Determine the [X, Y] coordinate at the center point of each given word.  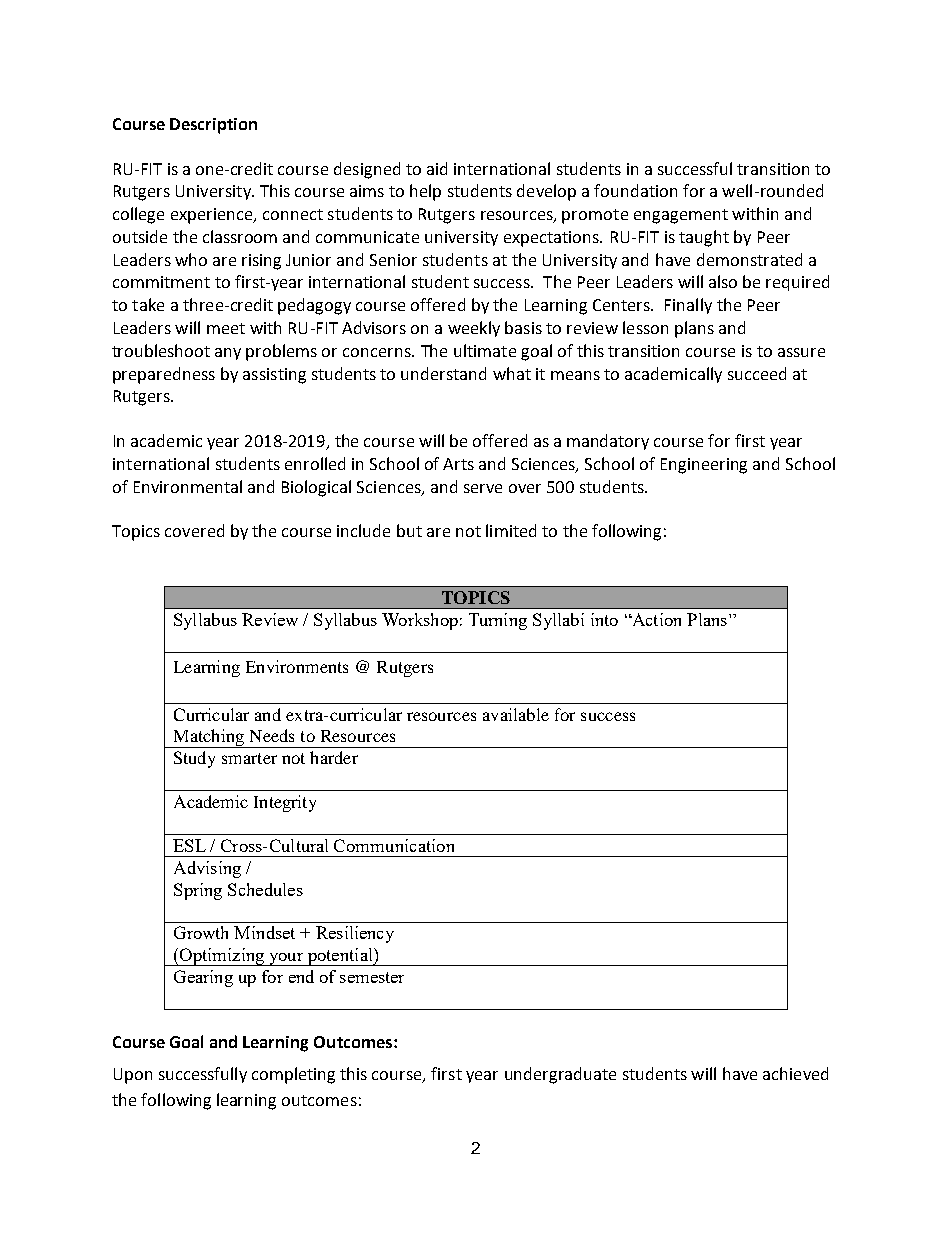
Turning [498, 621]
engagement [681, 216]
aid [437, 168]
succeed [757, 373]
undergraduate [560, 1075]
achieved [795, 1073]
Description [213, 126]
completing [293, 1075]
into [604, 619]
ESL [189, 845]
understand [443, 373]
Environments [297, 666]
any [228, 354]
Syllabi [558, 621]
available [516, 714]
